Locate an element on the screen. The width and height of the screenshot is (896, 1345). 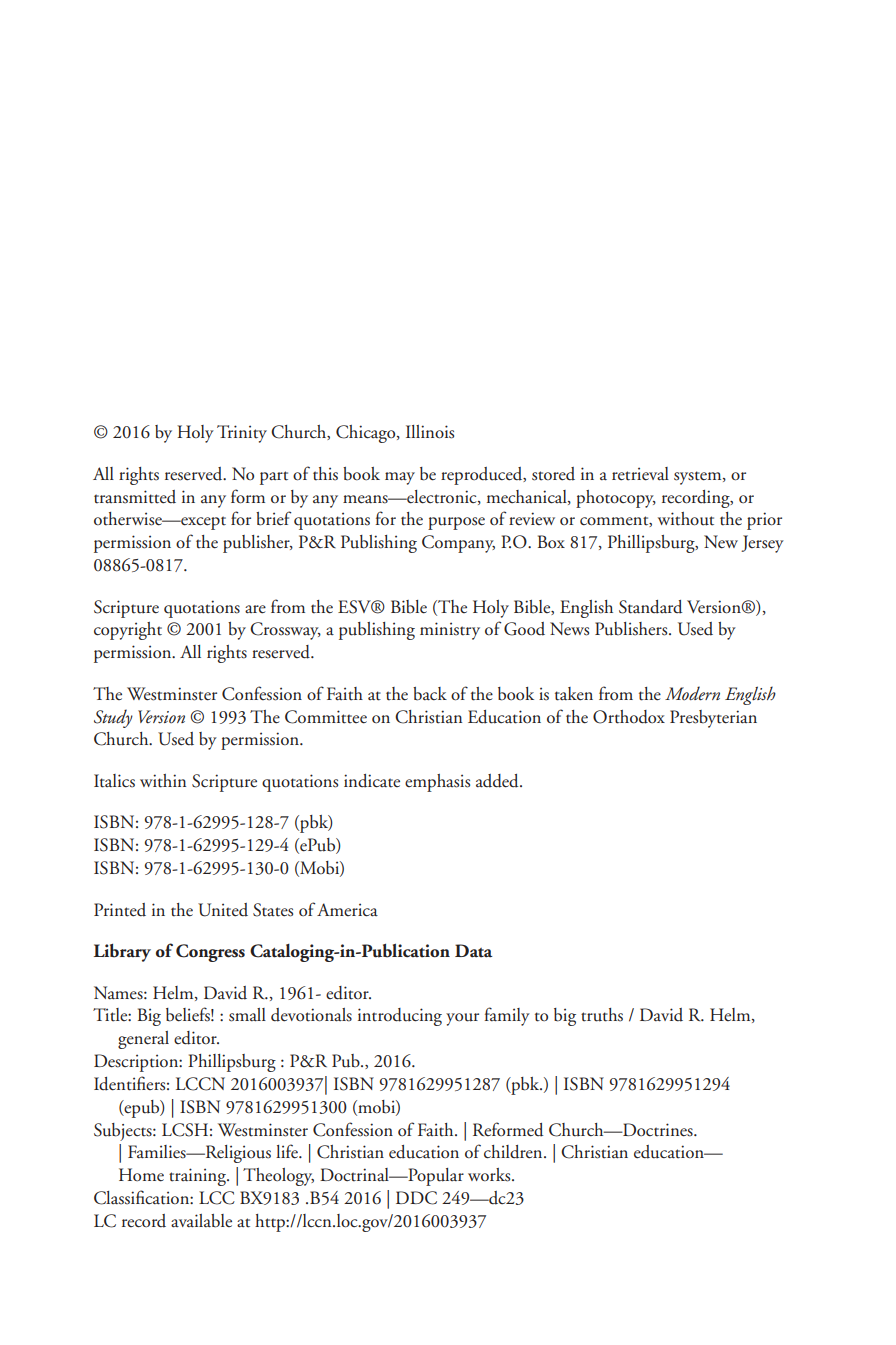
your is located at coordinates (462, 1019).
